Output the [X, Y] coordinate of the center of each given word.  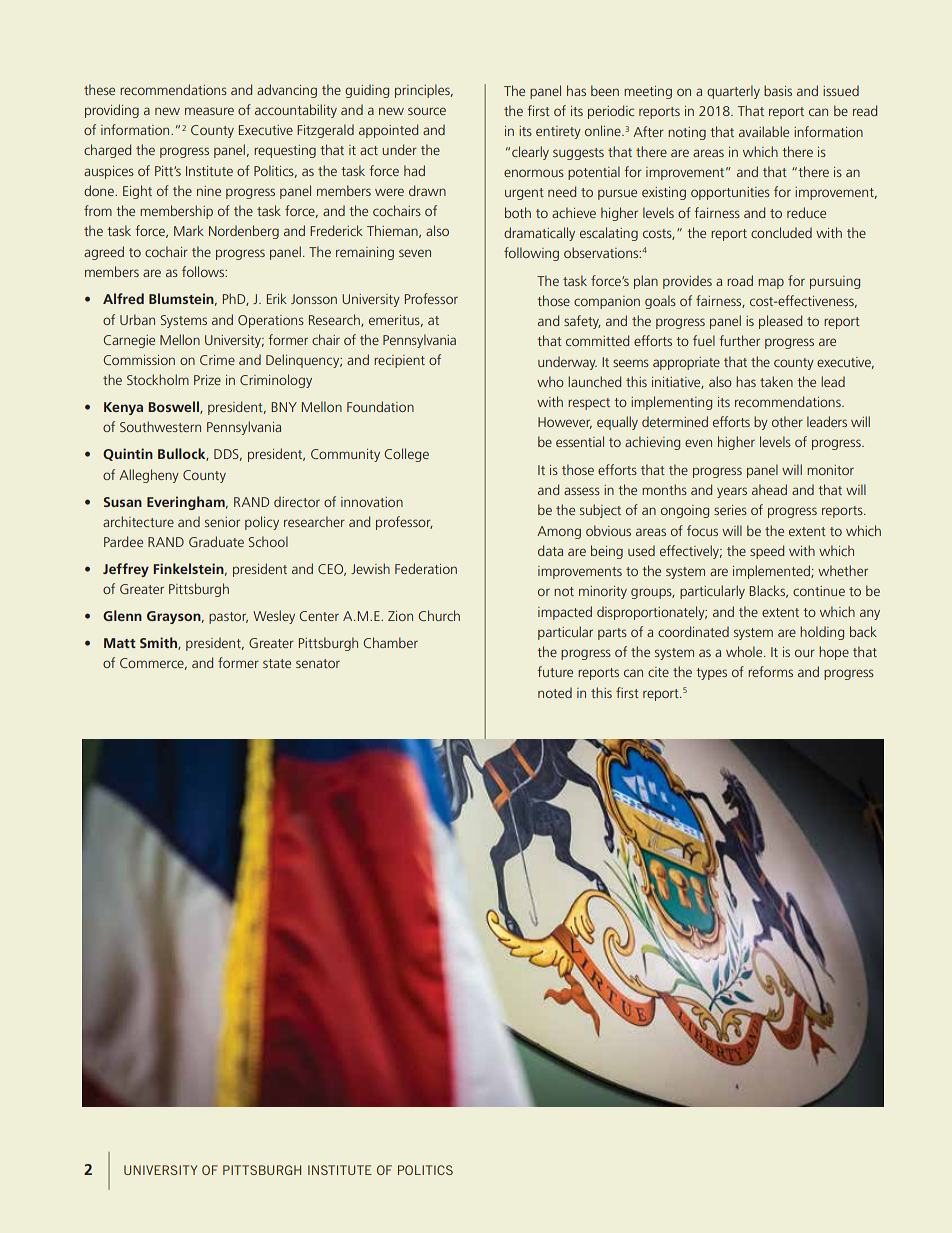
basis [778, 90]
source [427, 111]
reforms [770, 671]
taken [776, 381]
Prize [207, 380]
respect [589, 404]
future [555, 671]
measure [209, 111]
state [277, 663]
